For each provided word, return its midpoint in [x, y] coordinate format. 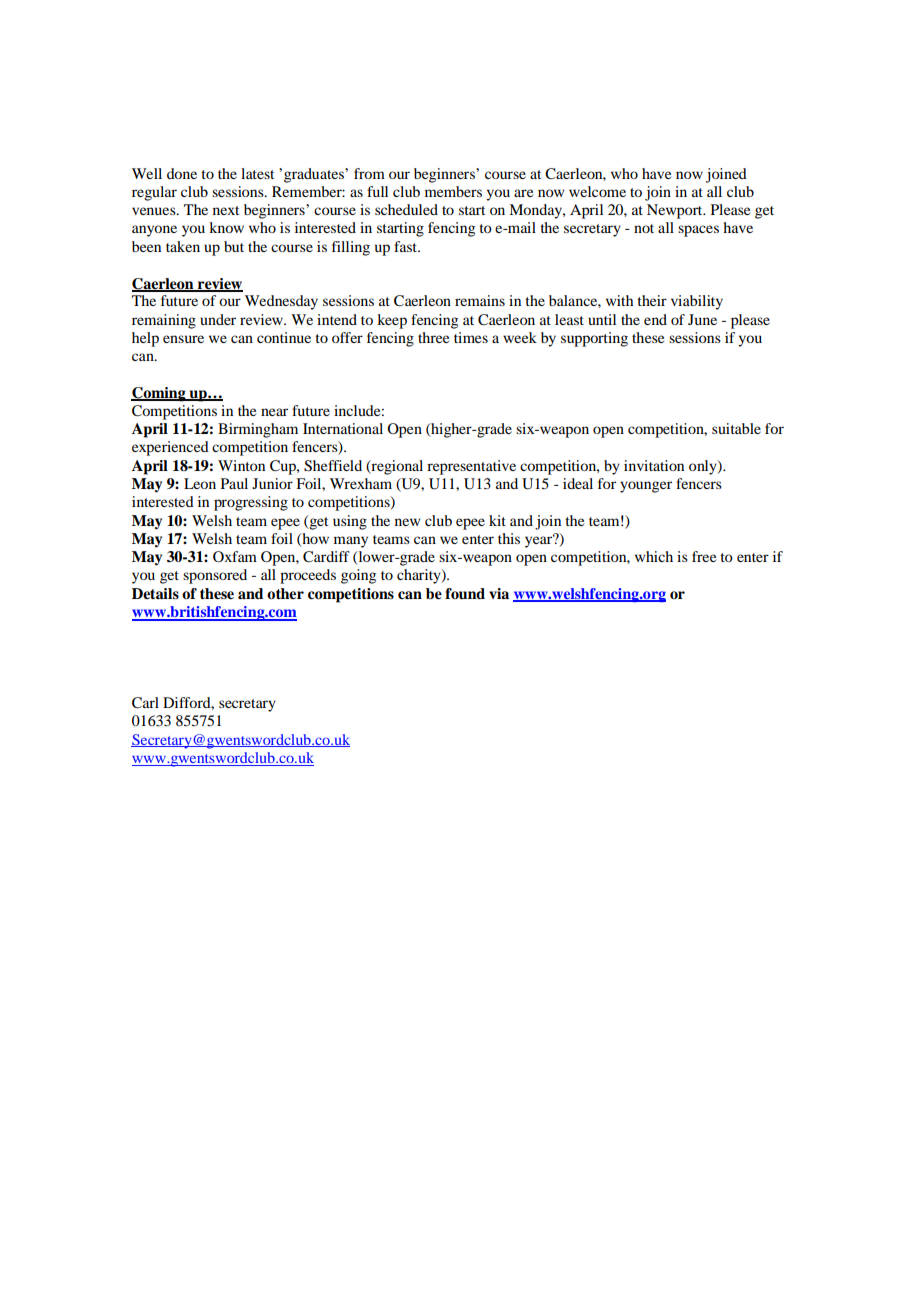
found [465, 593]
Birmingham [258, 430]
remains [480, 300]
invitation [654, 465]
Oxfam [235, 556]
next [226, 210]
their [652, 300]
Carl [145, 703]
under [218, 319]
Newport [676, 211]
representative [471, 467]
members [453, 191]
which [654, 556]
